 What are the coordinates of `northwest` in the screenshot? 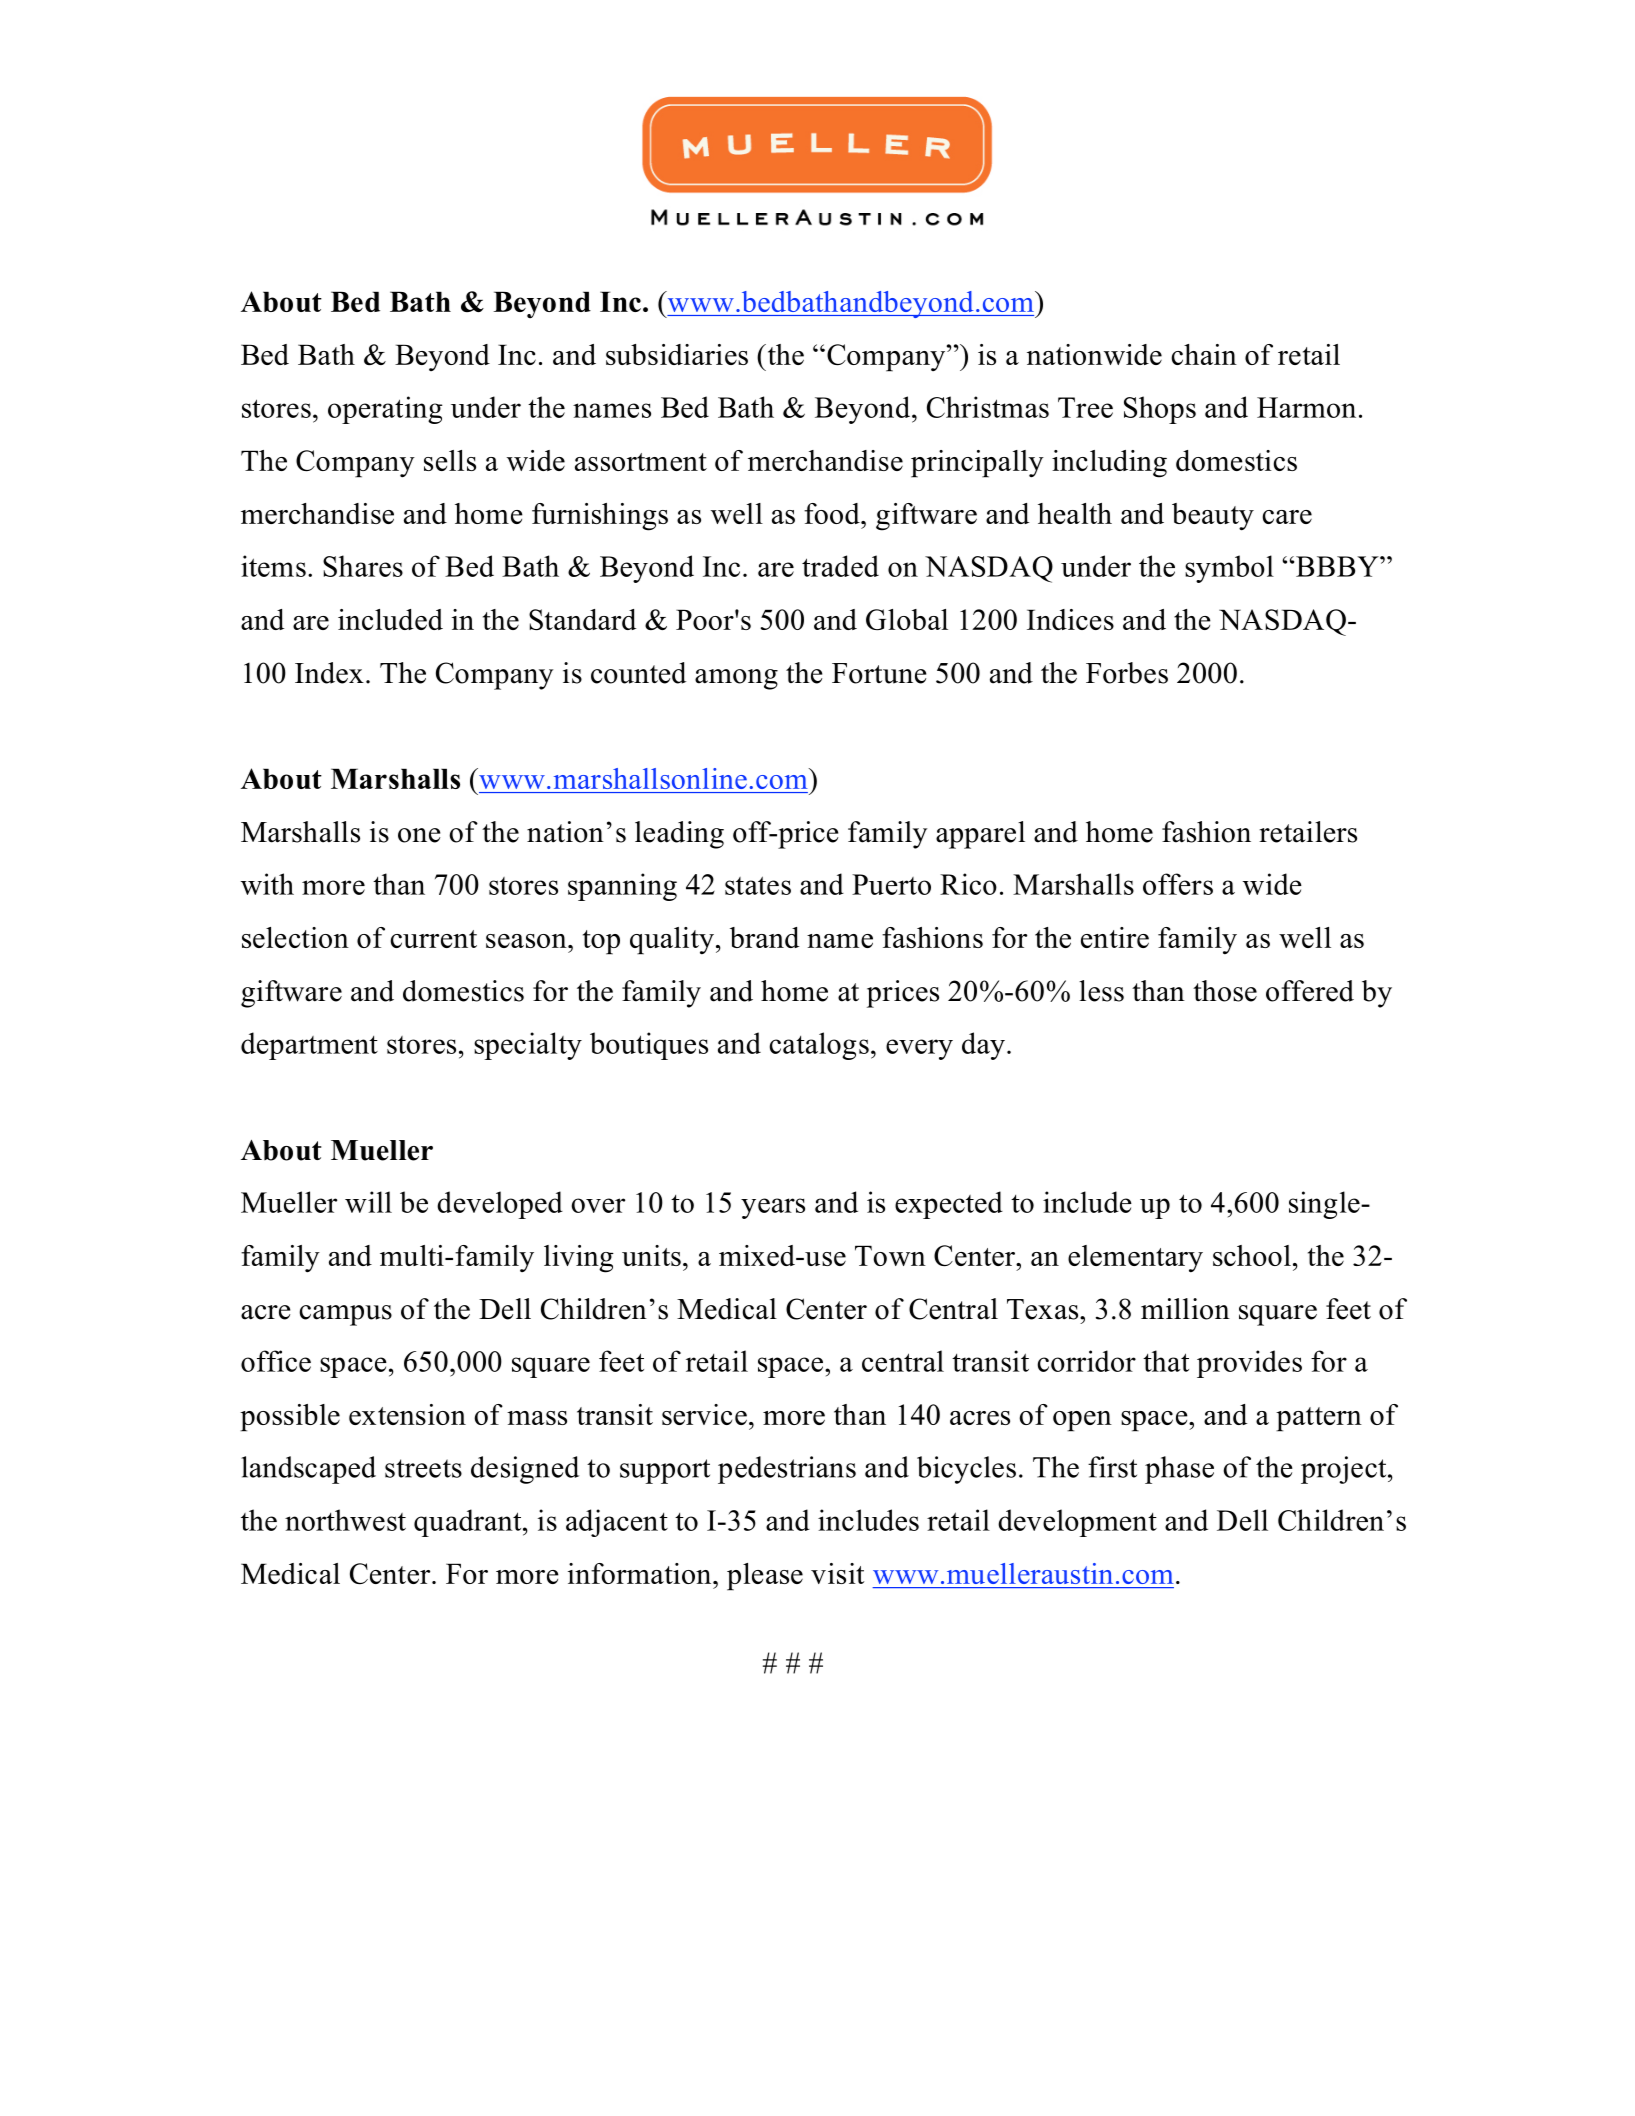 It's located at (345, 1520).
